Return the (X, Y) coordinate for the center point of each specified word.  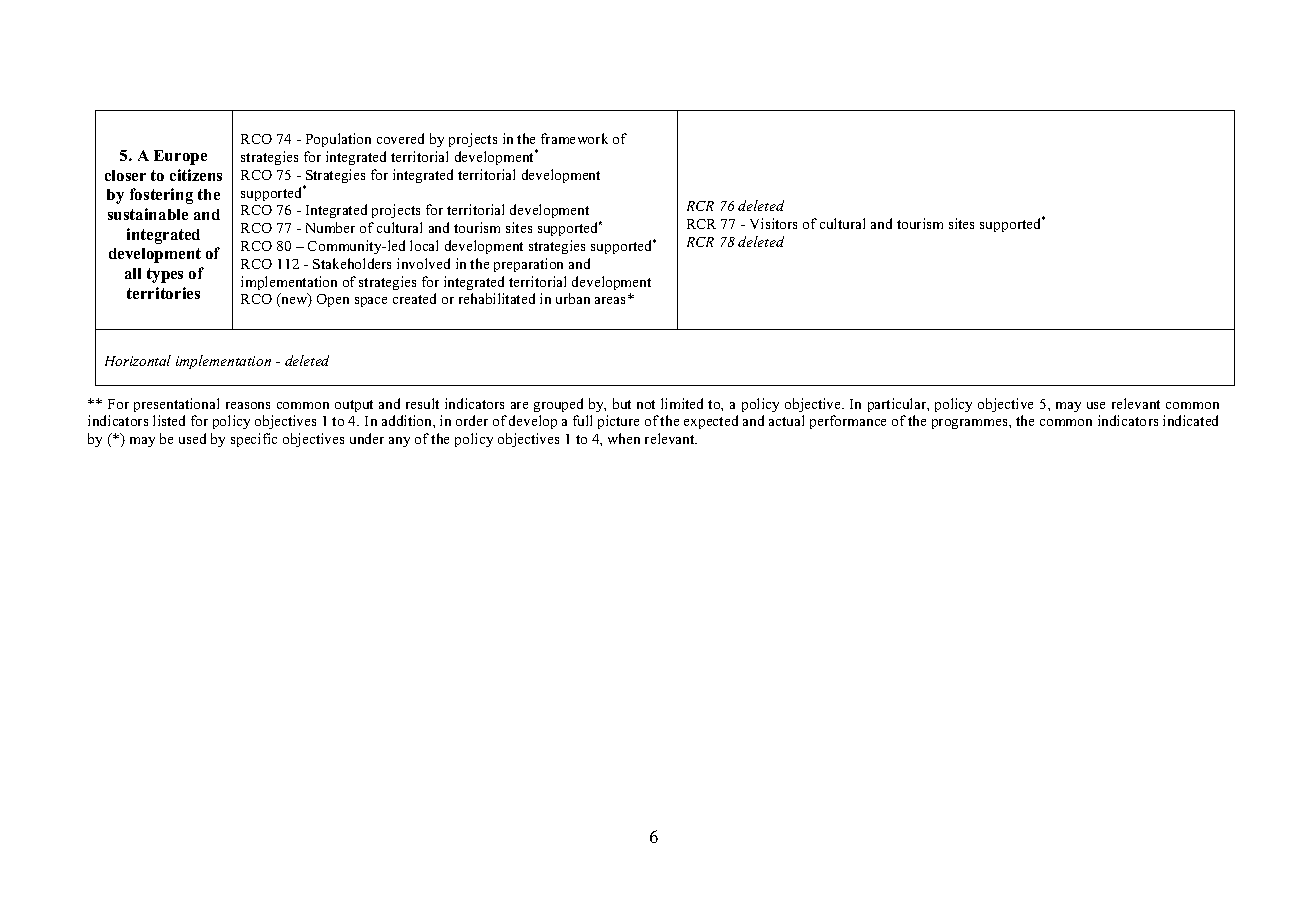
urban (573, 298)
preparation (528, 265)
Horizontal (138, 360)
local (424, 245)
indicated (1190, 420)
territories (163, 293)
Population (338, 140)
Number (330, 227)
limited (682, 403)
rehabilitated (497, 298)
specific (254, 440)
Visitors (773, 223)
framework (574, 138)
